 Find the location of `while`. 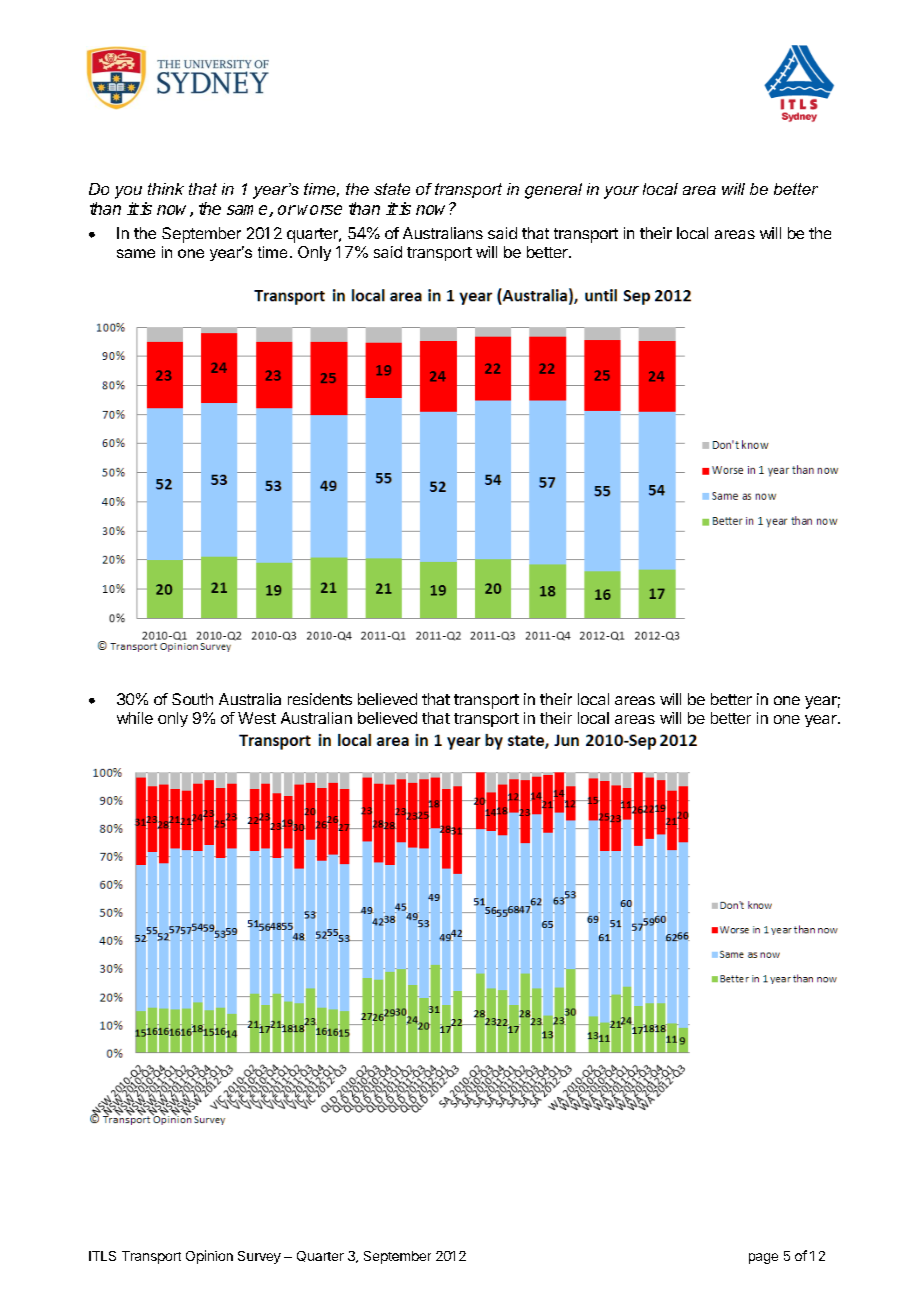

while is located at coordinates (135, 718).
